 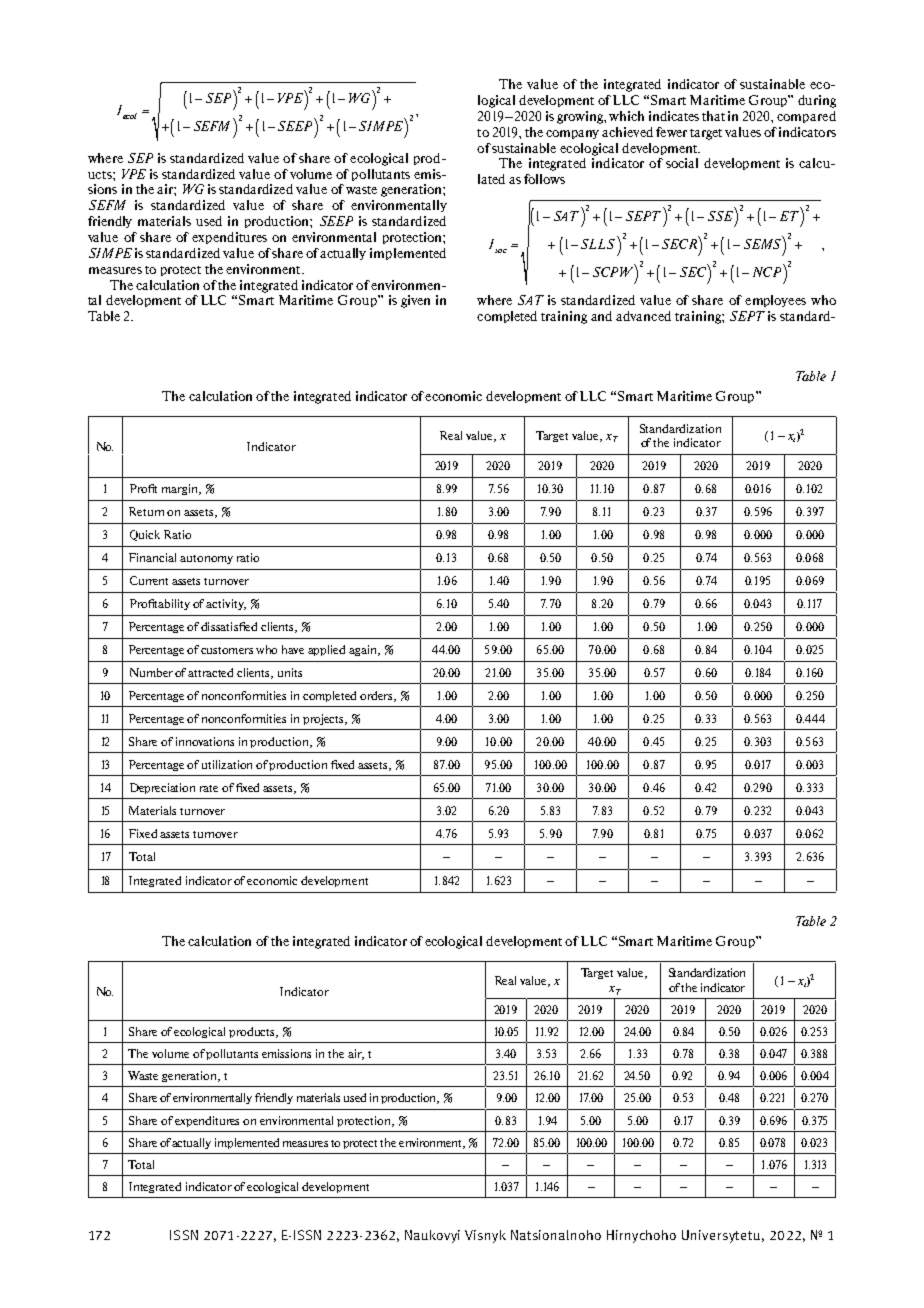 I want to click on given, so click(x=415, y=301).
